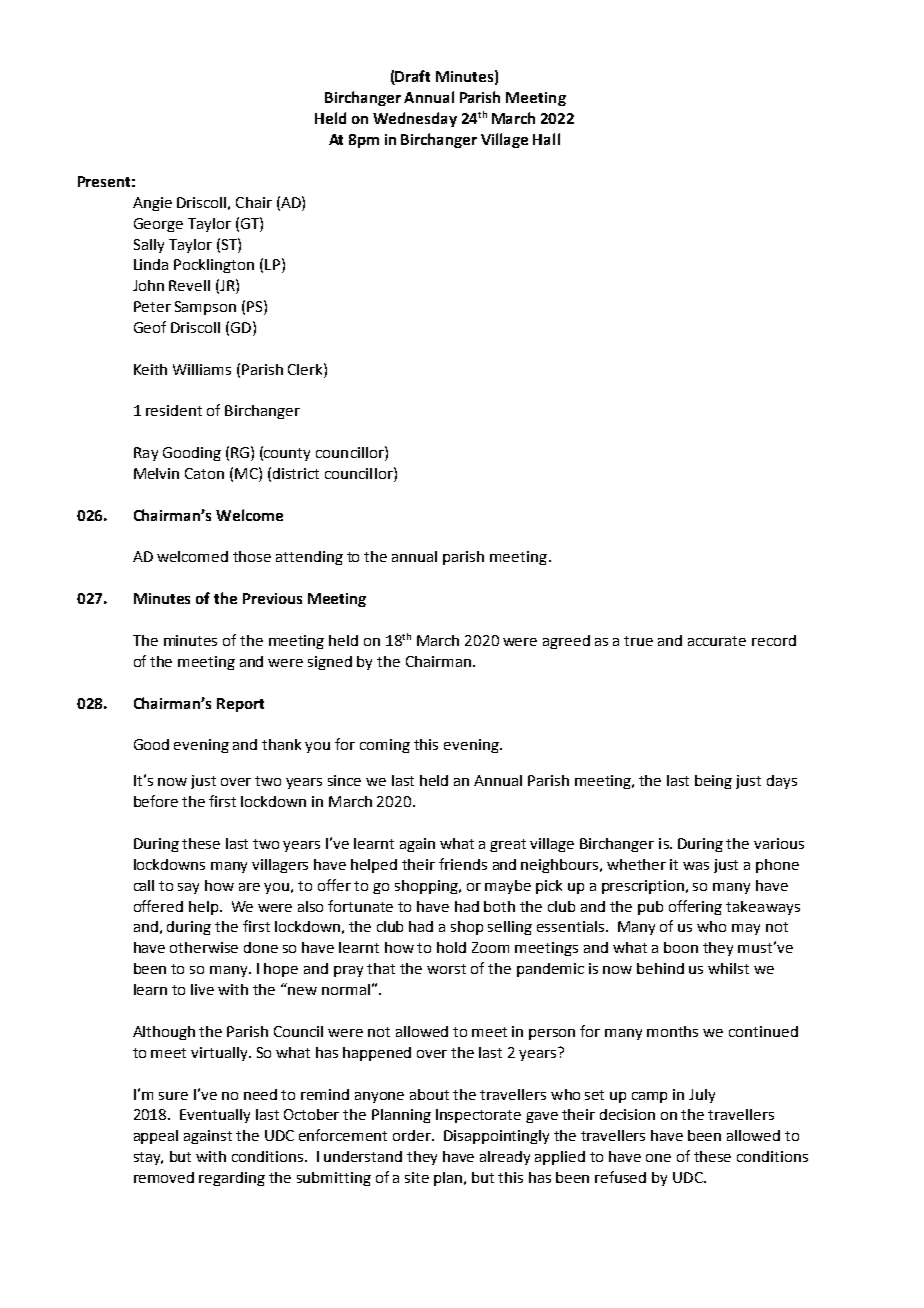  Describe the element at coordinates (204, 473) in the screenshot. I see `Caton` at that location.
